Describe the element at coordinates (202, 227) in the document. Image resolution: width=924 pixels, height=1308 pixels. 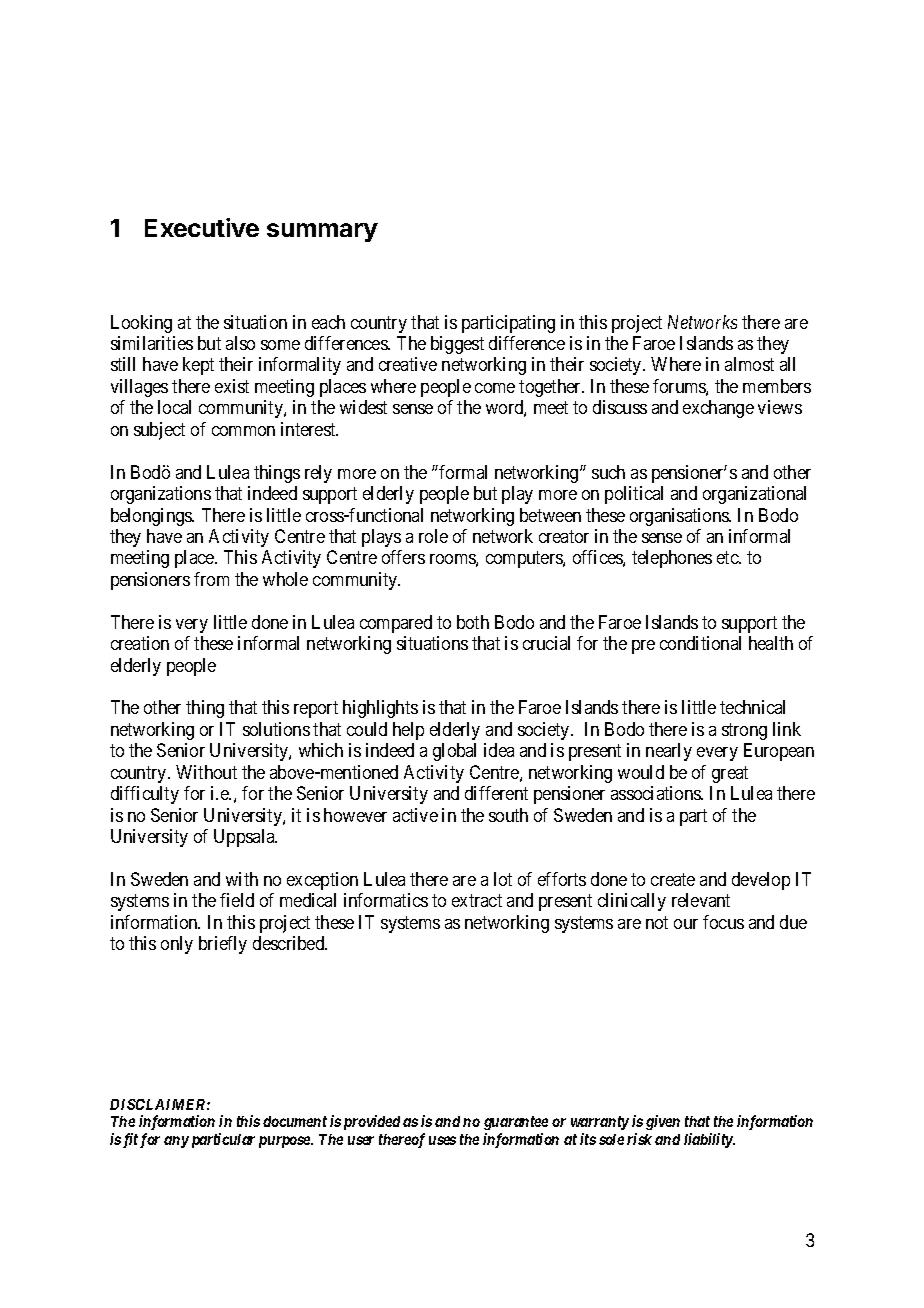
I see `Executive` at that location.
